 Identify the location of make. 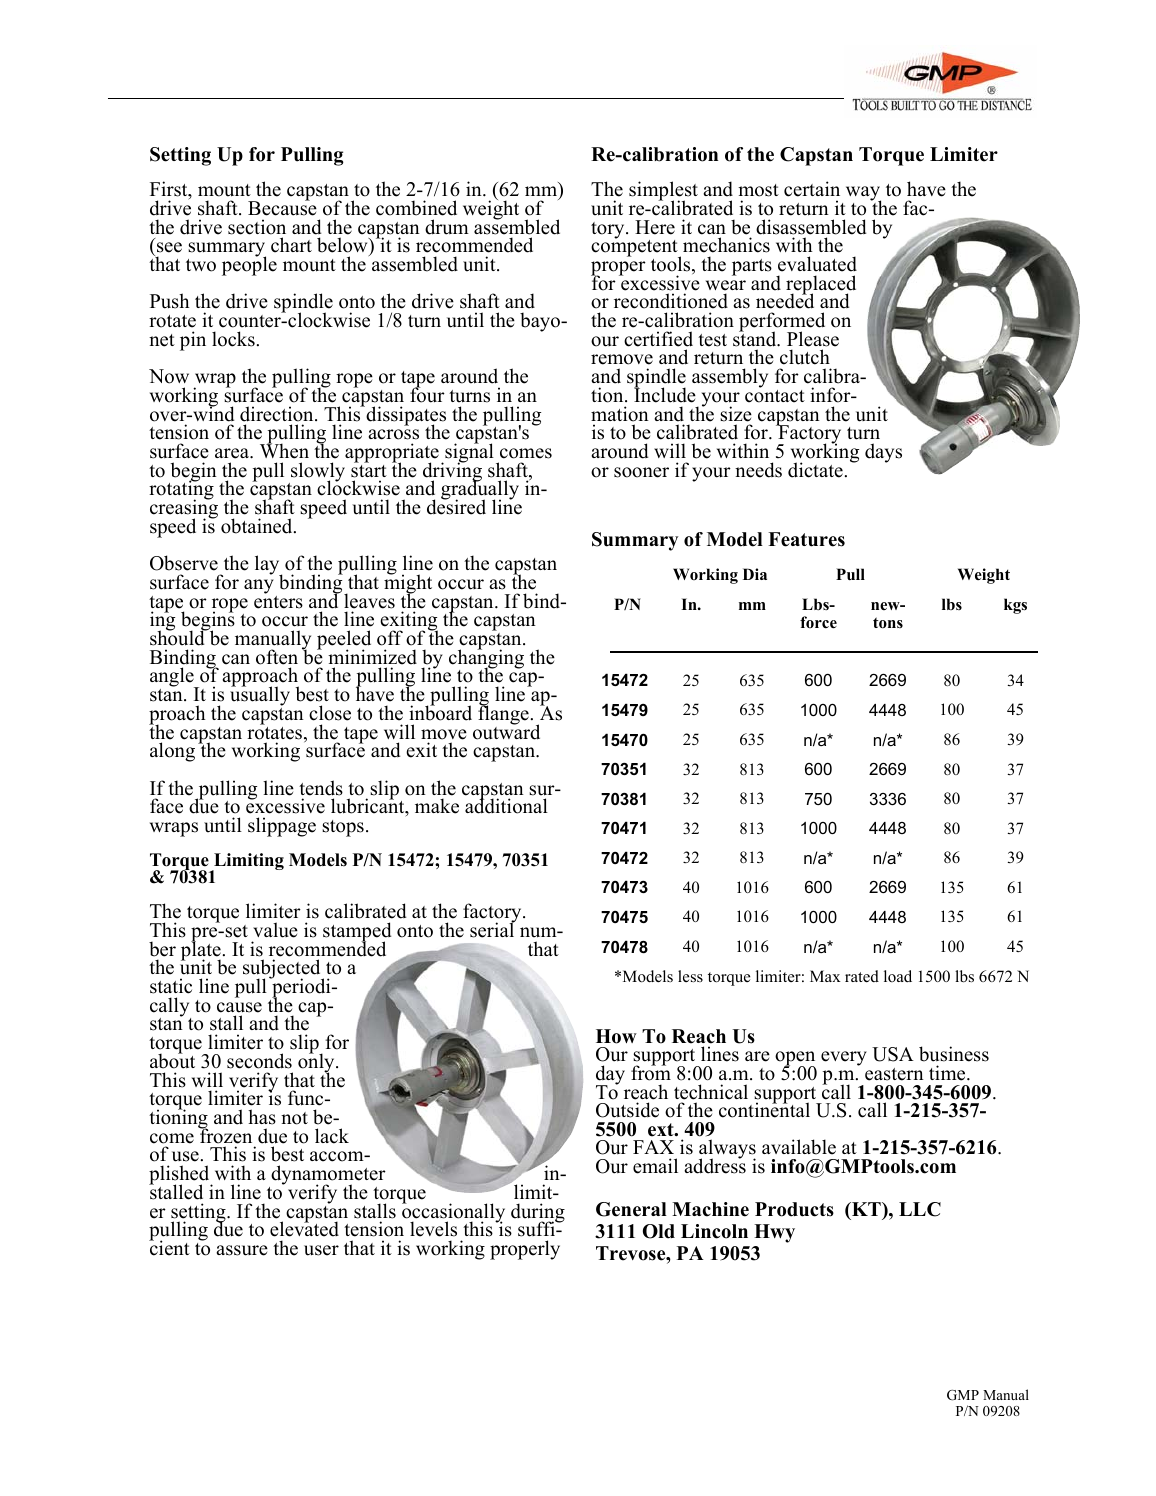
(437, 806).
